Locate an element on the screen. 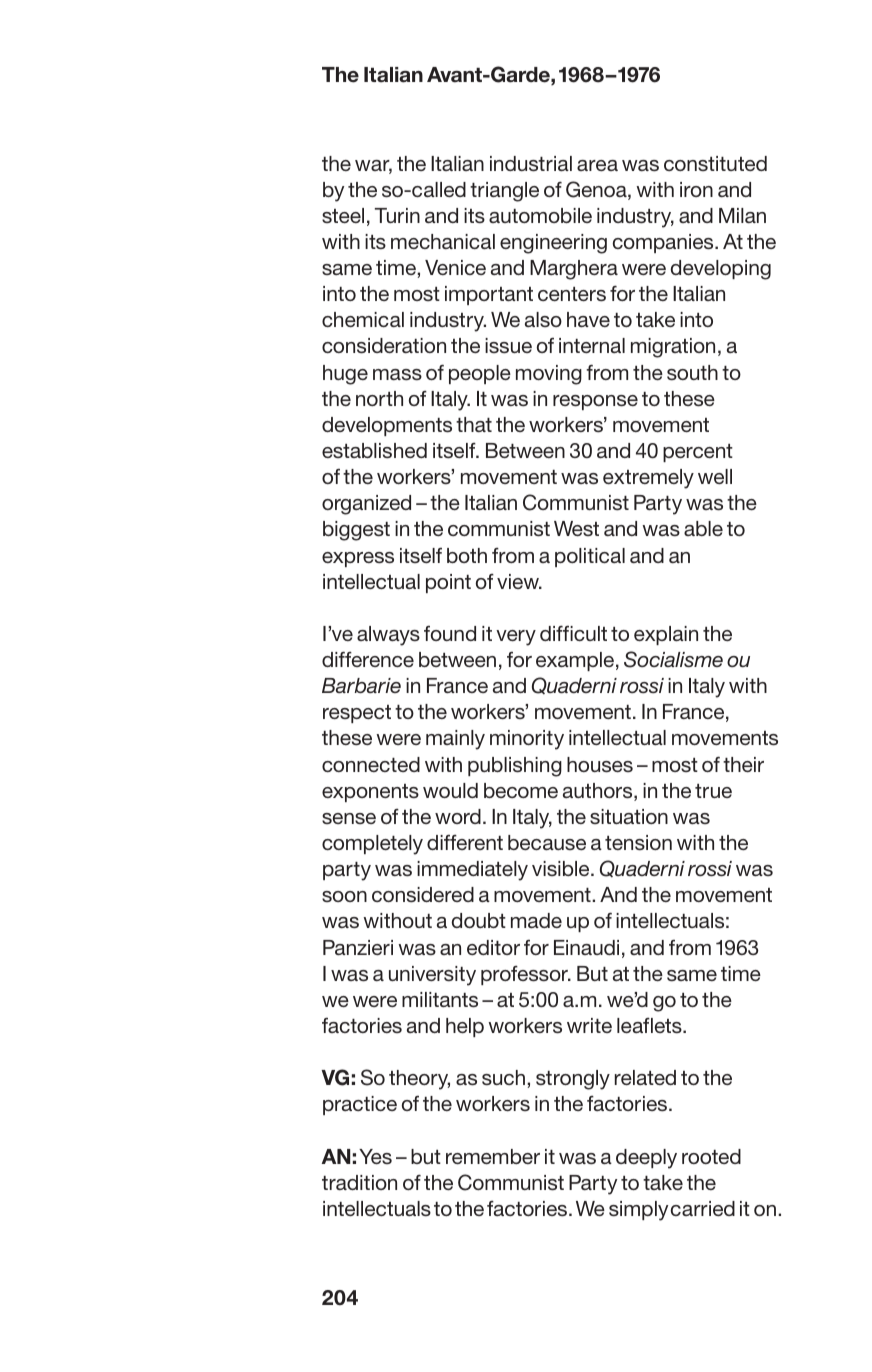 This screenshot has height=1372, width=872. considered is located at coordinates (423, 895).
